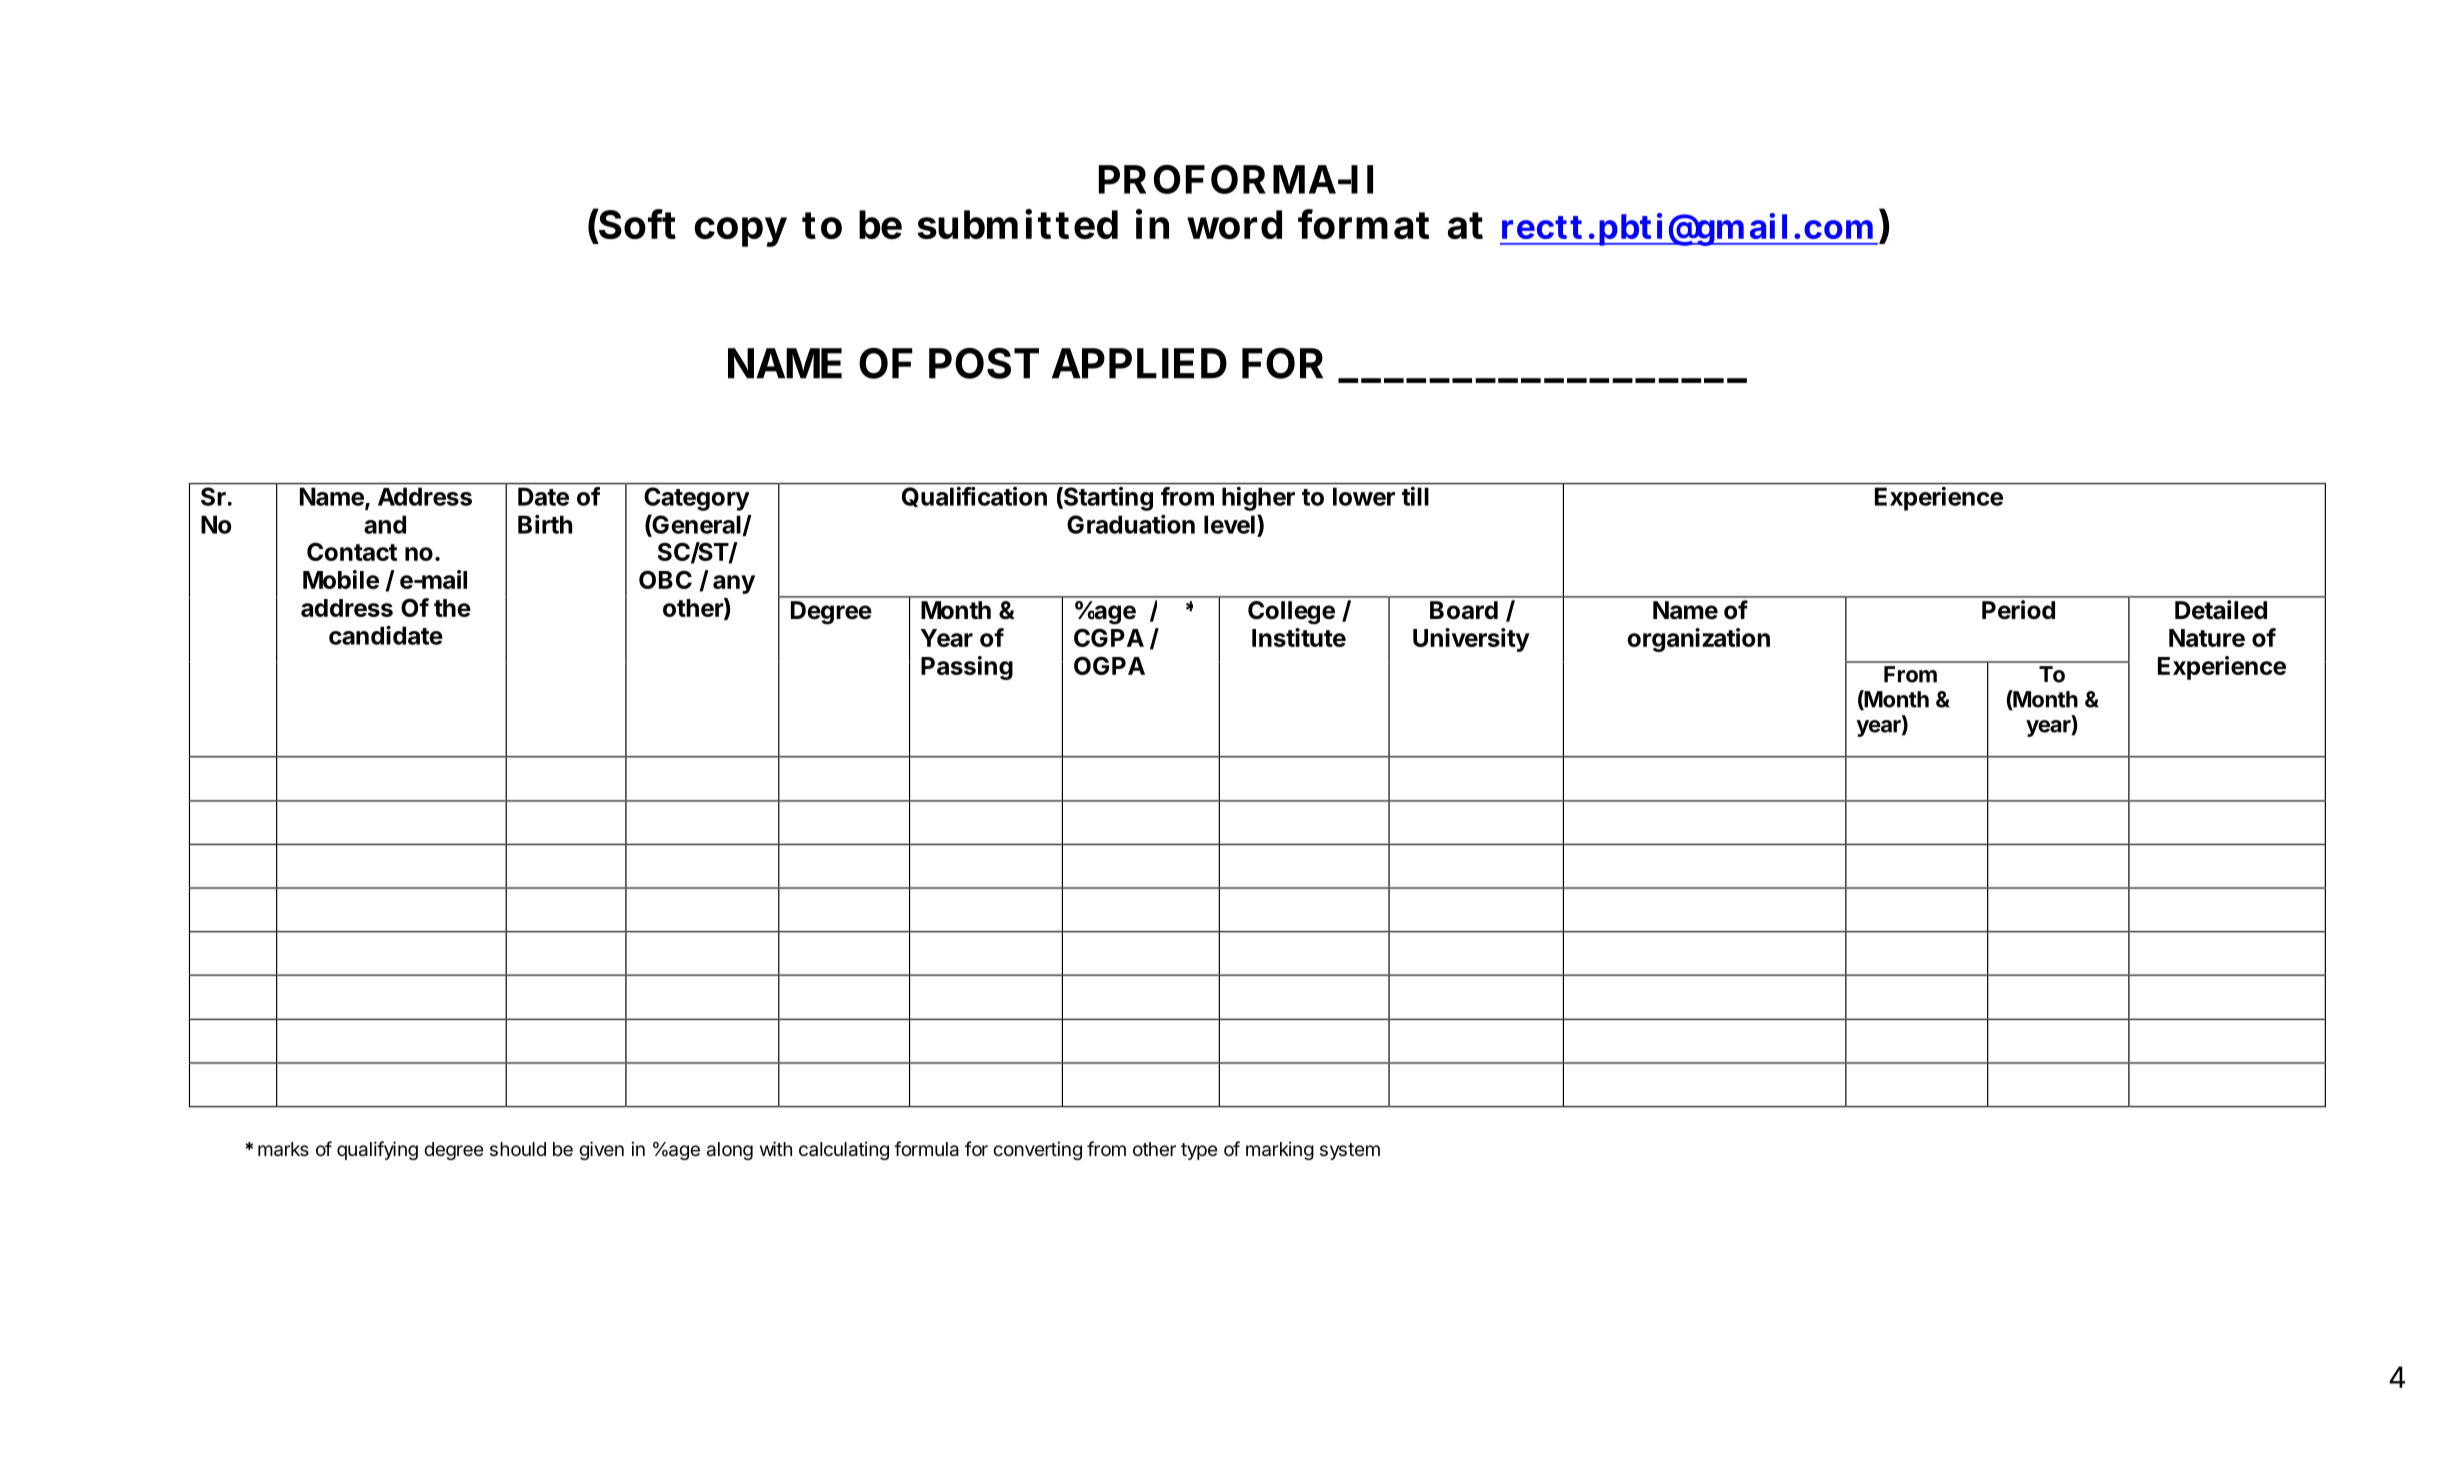 The image size is (2441, 1482). What do you see at coordinates (967, 668) in the image?
I see `Passing` at bounding box center [967, 668].
